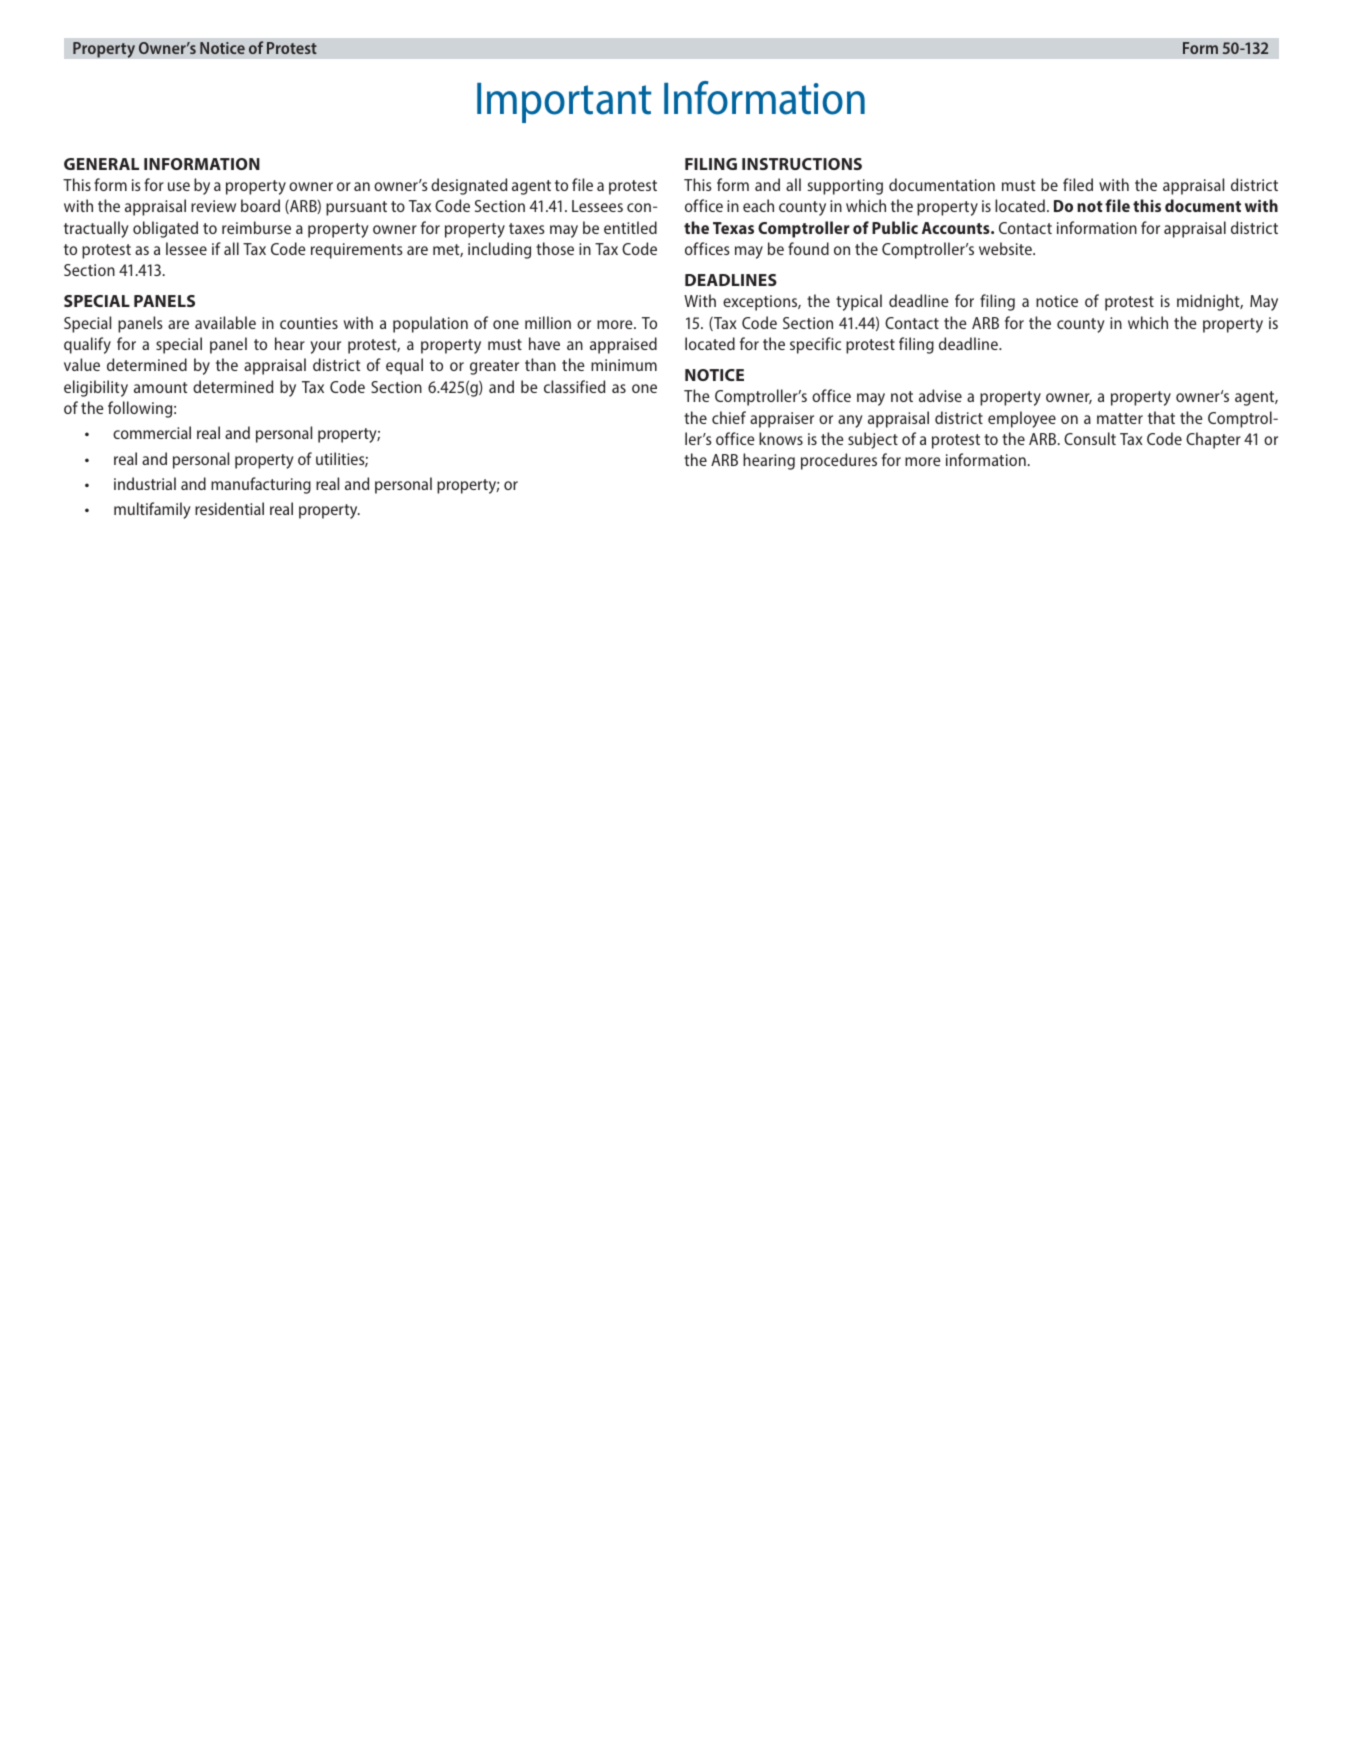  Describe the element at coordinates (229, 508) in the image. I see `residential` at that location.
